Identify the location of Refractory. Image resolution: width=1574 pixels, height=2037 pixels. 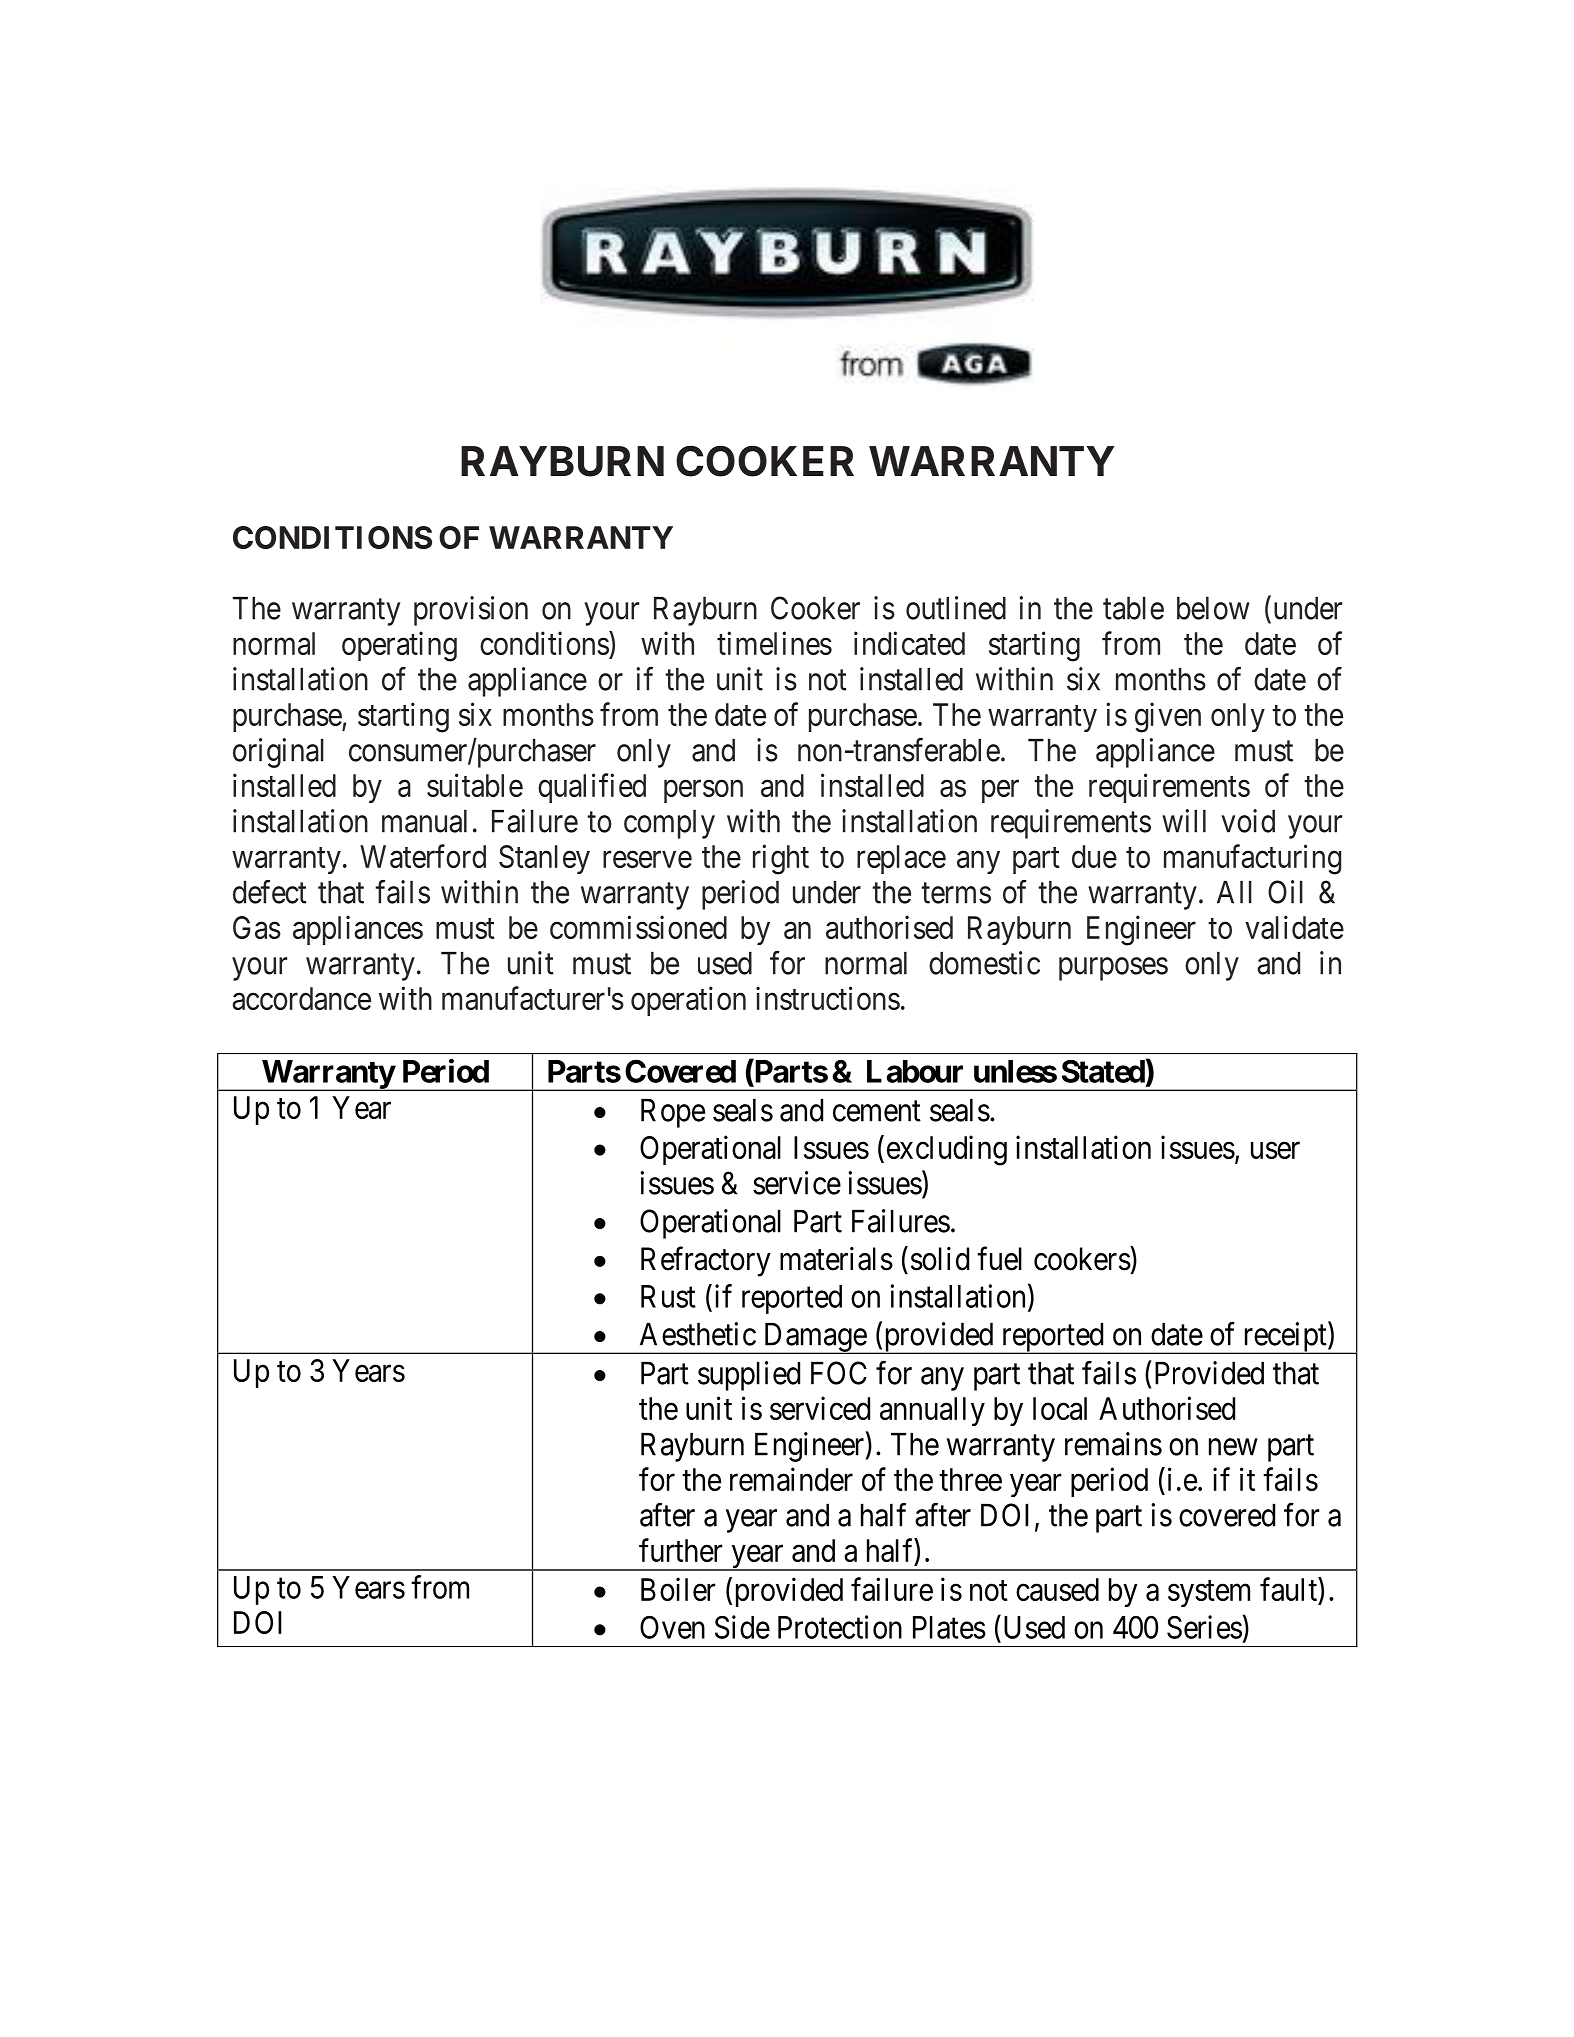
(706, 1261).
